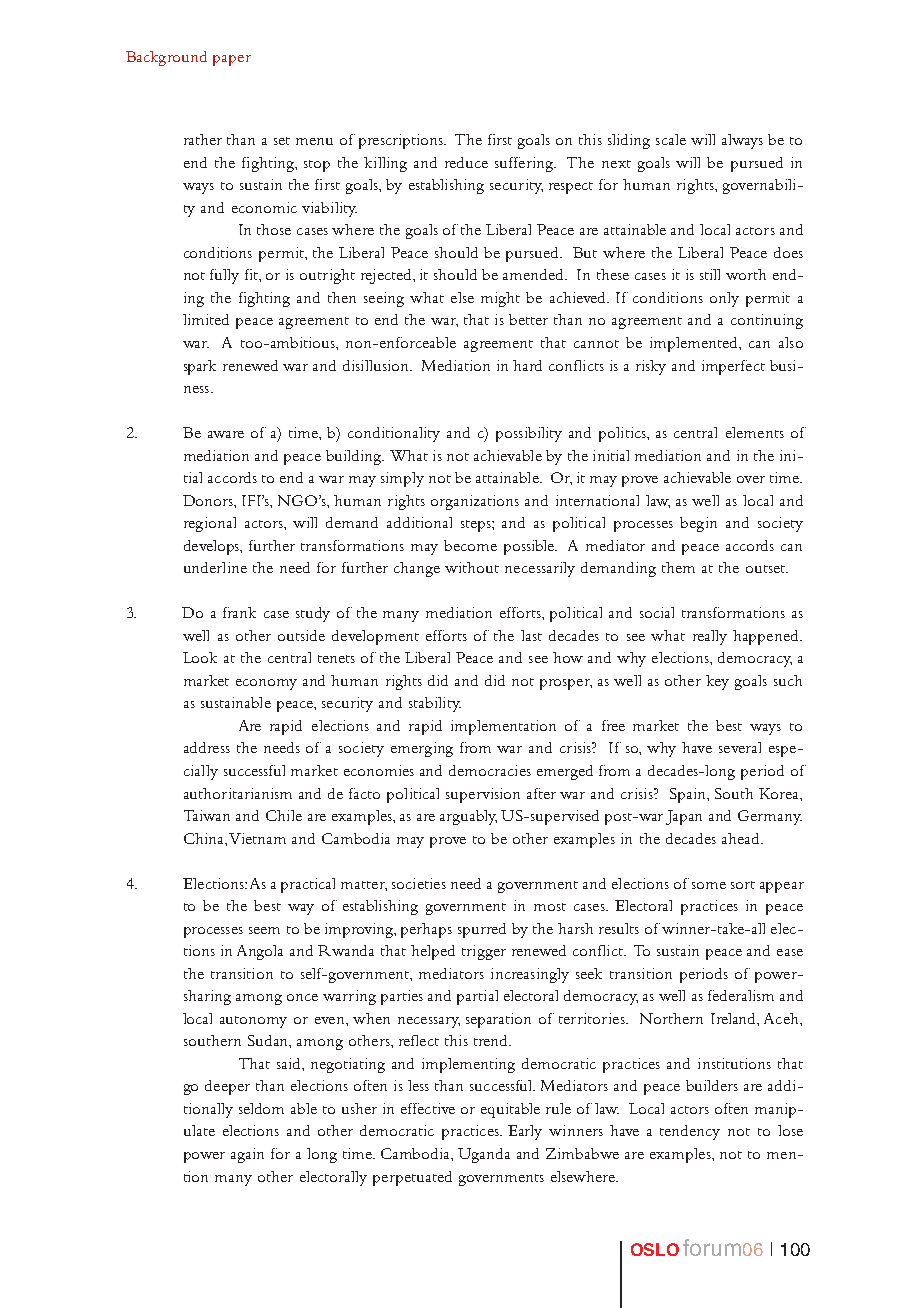 Image resolution: width=924 pixels, height=1308 pixels. What do you see at coordinates (671, 139) in the screenshot?
I see `scale` at bounding box center [671, 139].
